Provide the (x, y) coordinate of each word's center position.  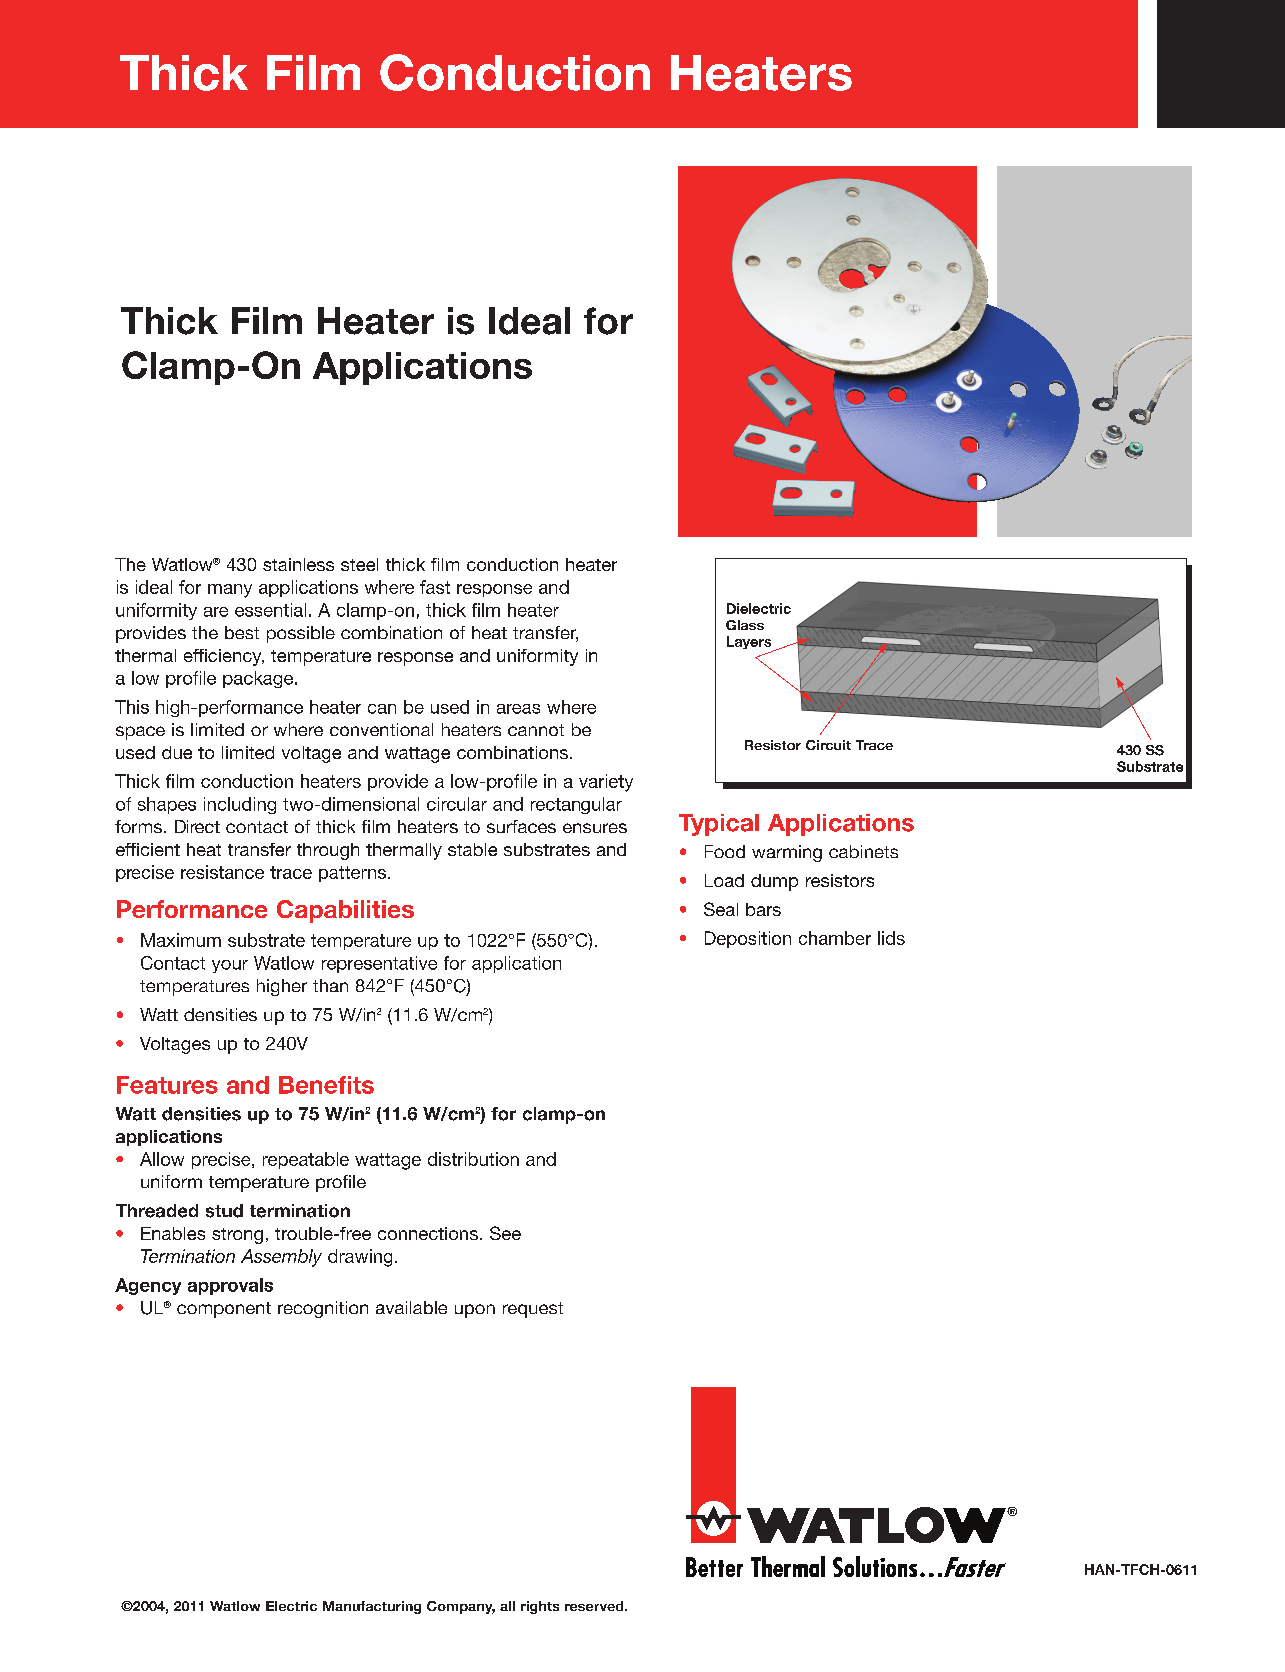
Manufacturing (372, 1607)
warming (787, 853)
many (230, 591)
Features (167, 1085)
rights (540, 1607)
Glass (745, 625)
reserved (595, 1606)
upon (475, 1311)
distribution (473, 1159)
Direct (197, 826)
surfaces (521, 826)
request (533, 1310)
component (224, 1310)
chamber (835, 938)
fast (435, 587)
